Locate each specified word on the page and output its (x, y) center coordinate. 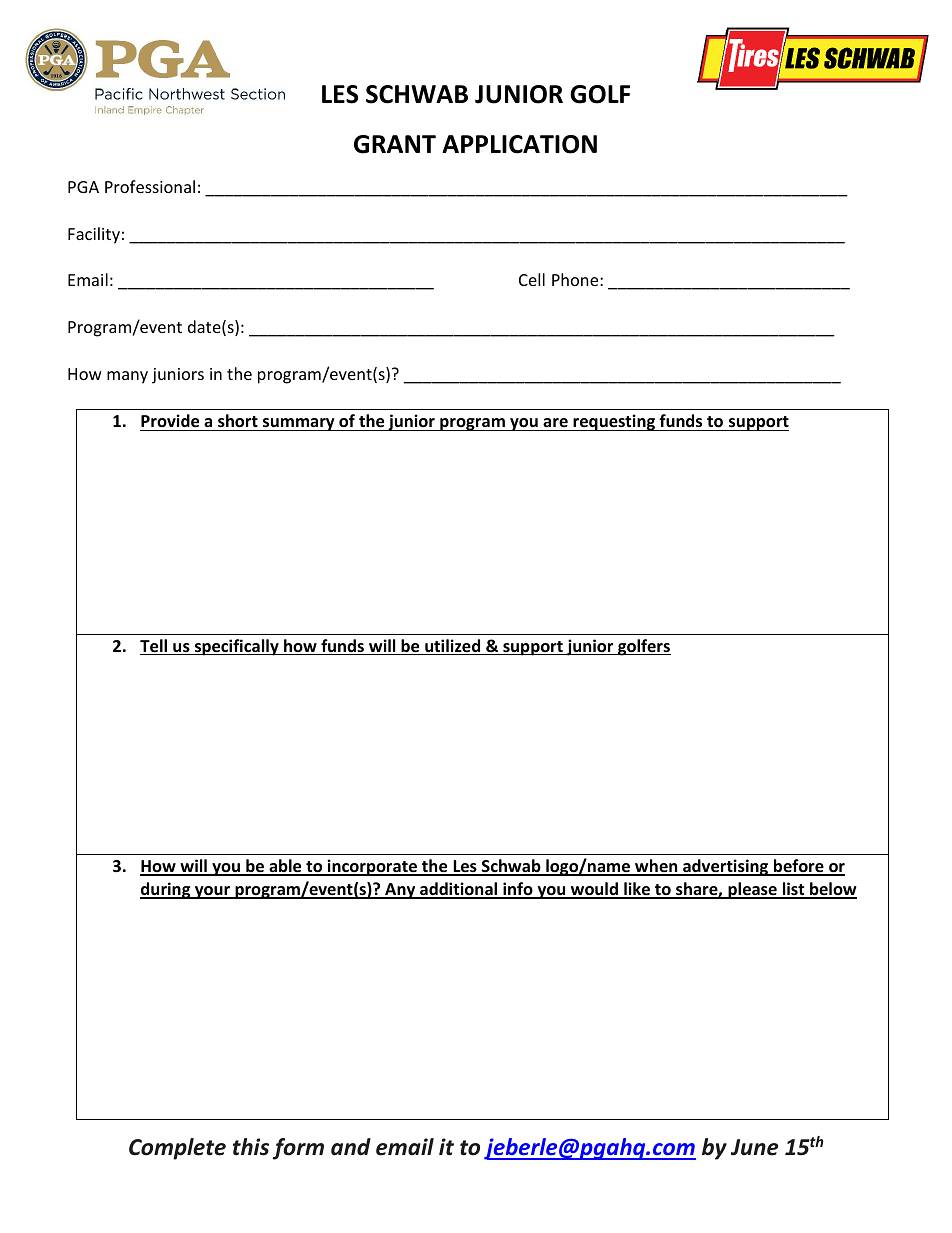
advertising (726, 867)
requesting (614, 422)
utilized (453, 647)
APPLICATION (519, 144)
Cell (532, 279)
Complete (177, 1149)
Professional (150, 186)
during (166, 890)
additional (459, 890)
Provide (170, 421)
